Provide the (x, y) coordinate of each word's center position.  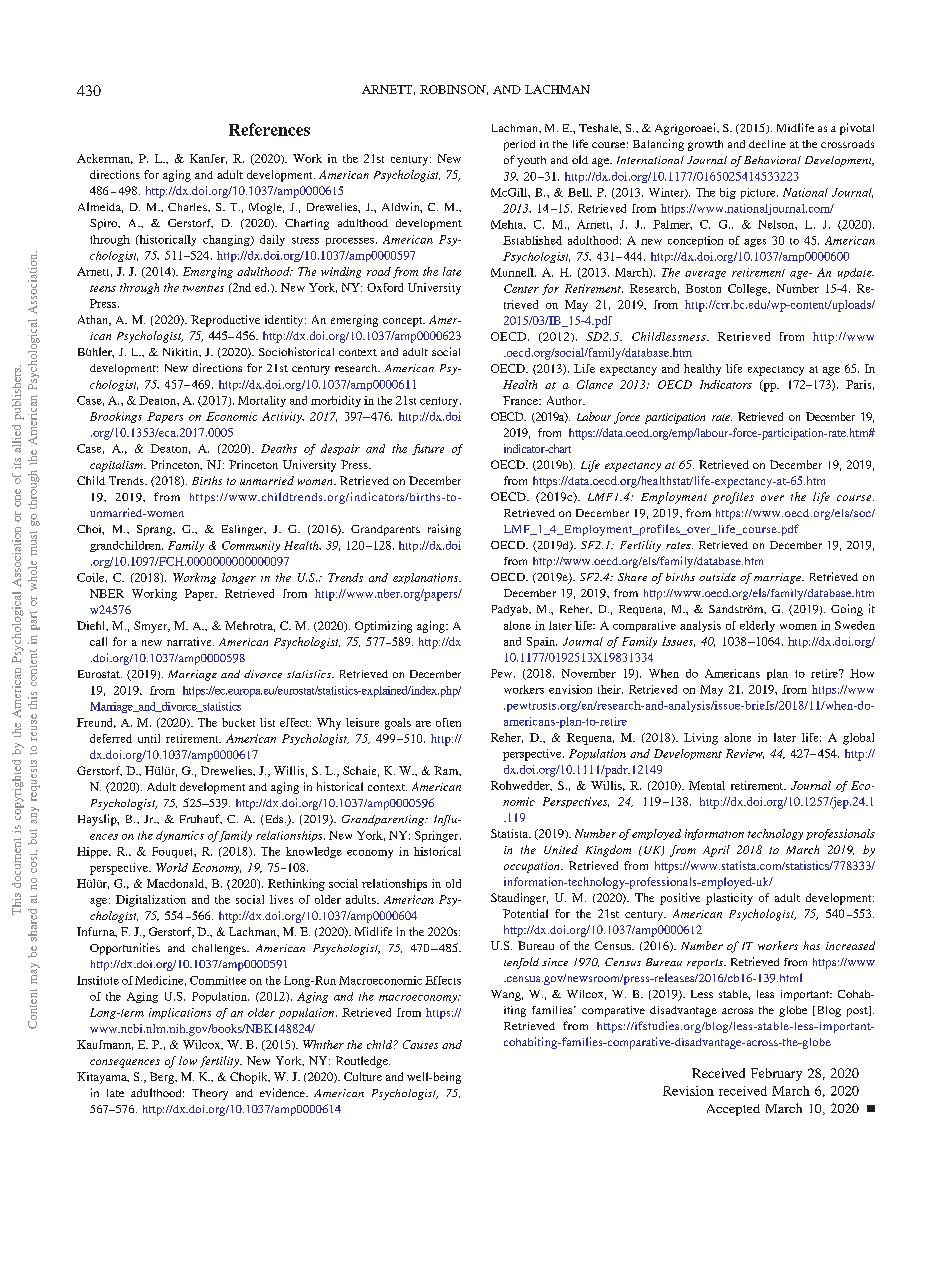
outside (717, 577)
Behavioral (772, 160)
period (519, 145)
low (188, 1060)
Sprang (155, 530)
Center (521, 288)
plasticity (729, 899)
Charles (188, 207)
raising (444, 530)
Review (745, 754)
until (149, 738)
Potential (525, 913)
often (448, 722)
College (749, 290)
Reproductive (225, 321)
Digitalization (151, 901)
